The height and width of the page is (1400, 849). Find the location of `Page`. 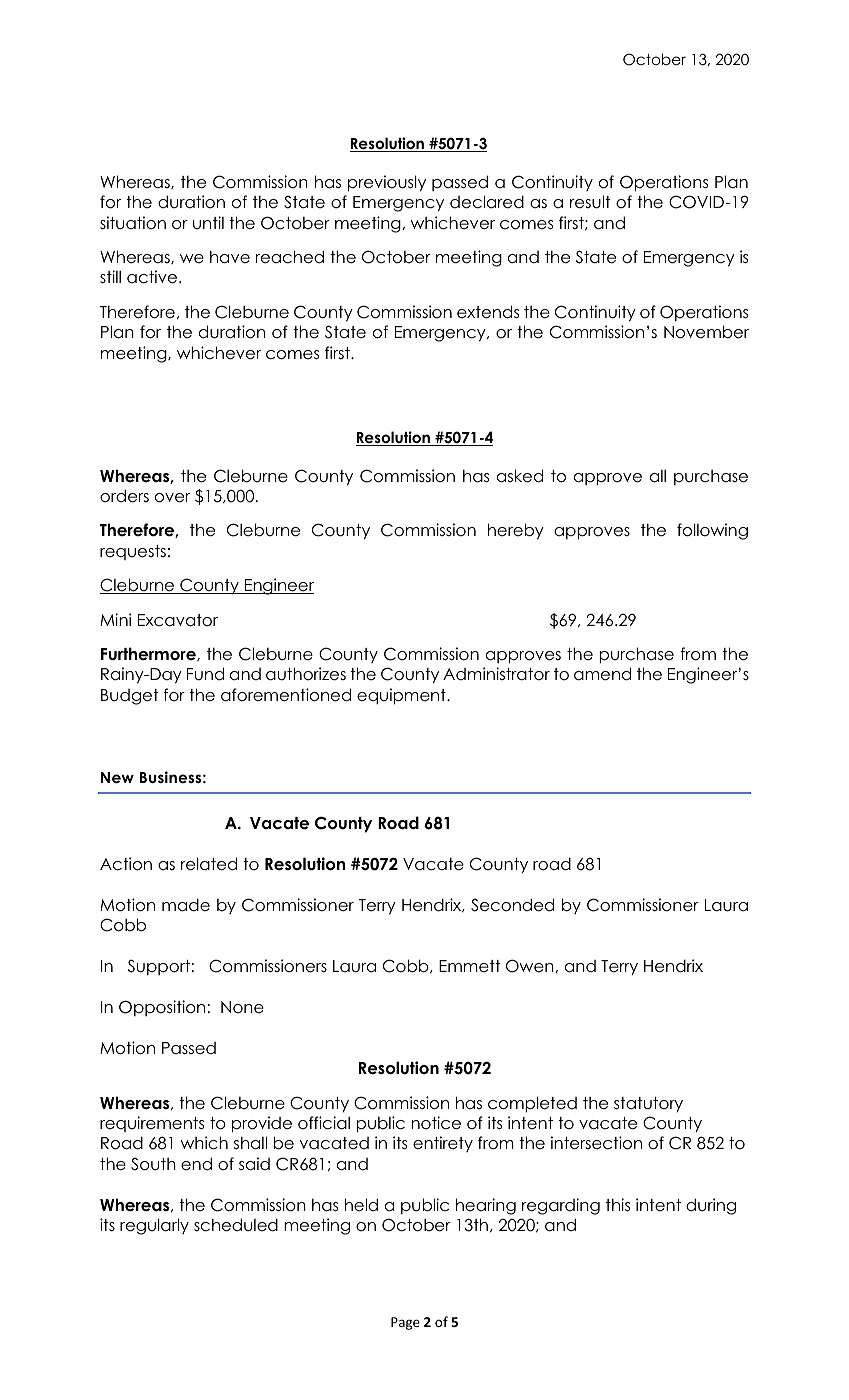

Page is located at coordinates (405, 1323).
